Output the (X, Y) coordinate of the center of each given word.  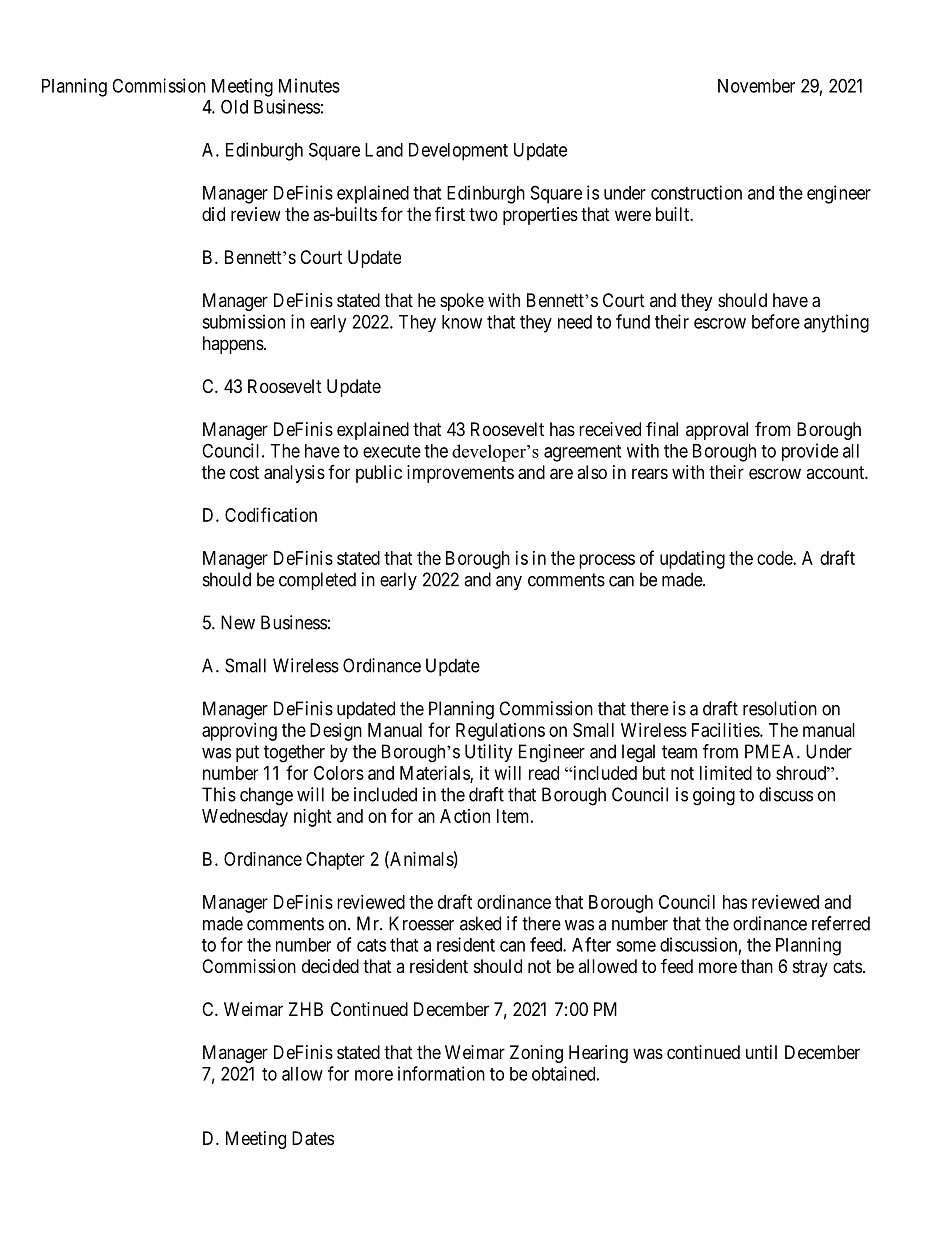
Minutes (309, 85)
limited (726, 773)
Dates (313, 1138)
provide (810, 452)
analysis (294, 474)
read (544, 773)
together (294, 753)
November (756, 86)
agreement (582, 453)
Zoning (536, 1054)
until (761, 1052)
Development (458, 152)
